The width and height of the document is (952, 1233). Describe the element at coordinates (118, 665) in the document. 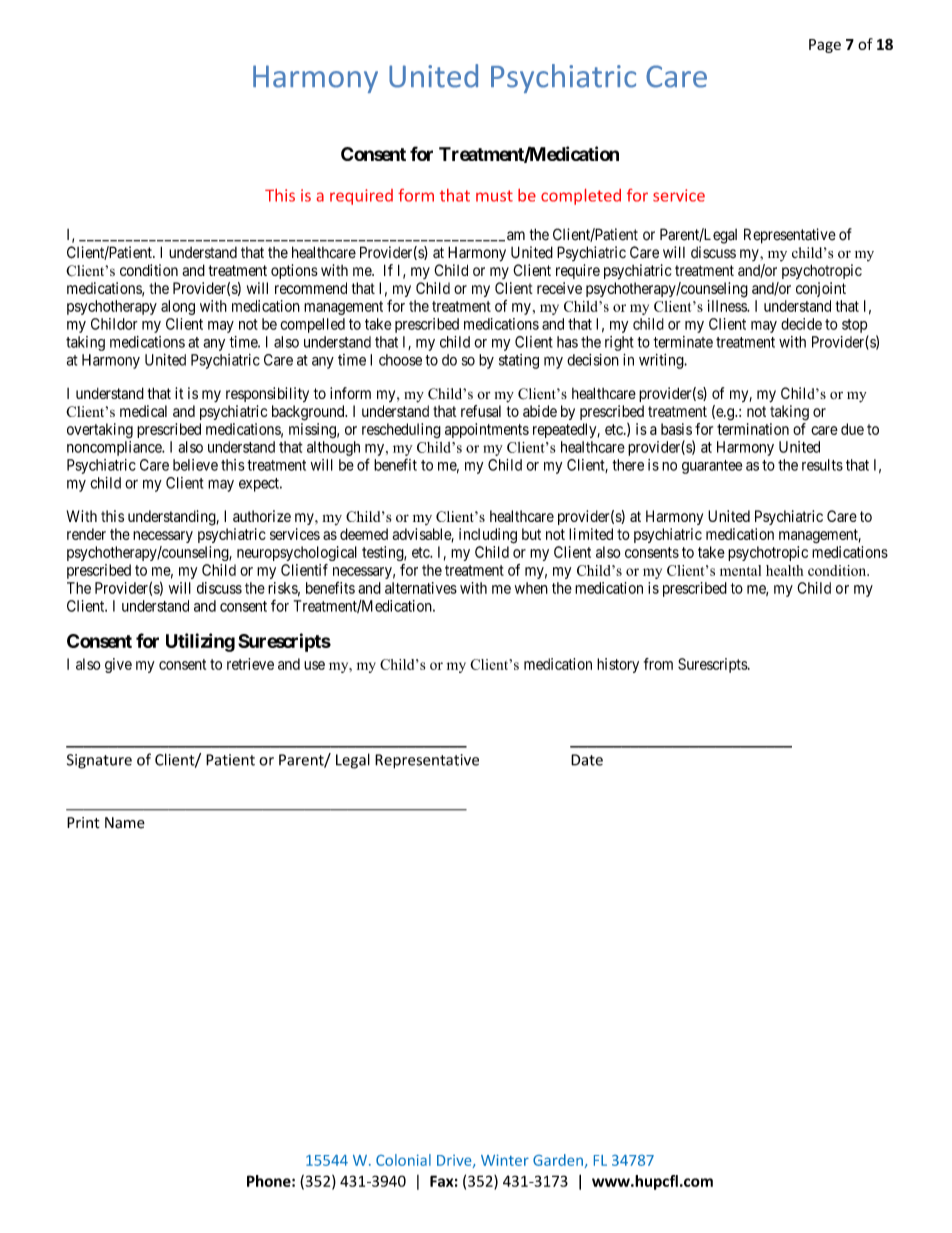

I see `give` at that location.
